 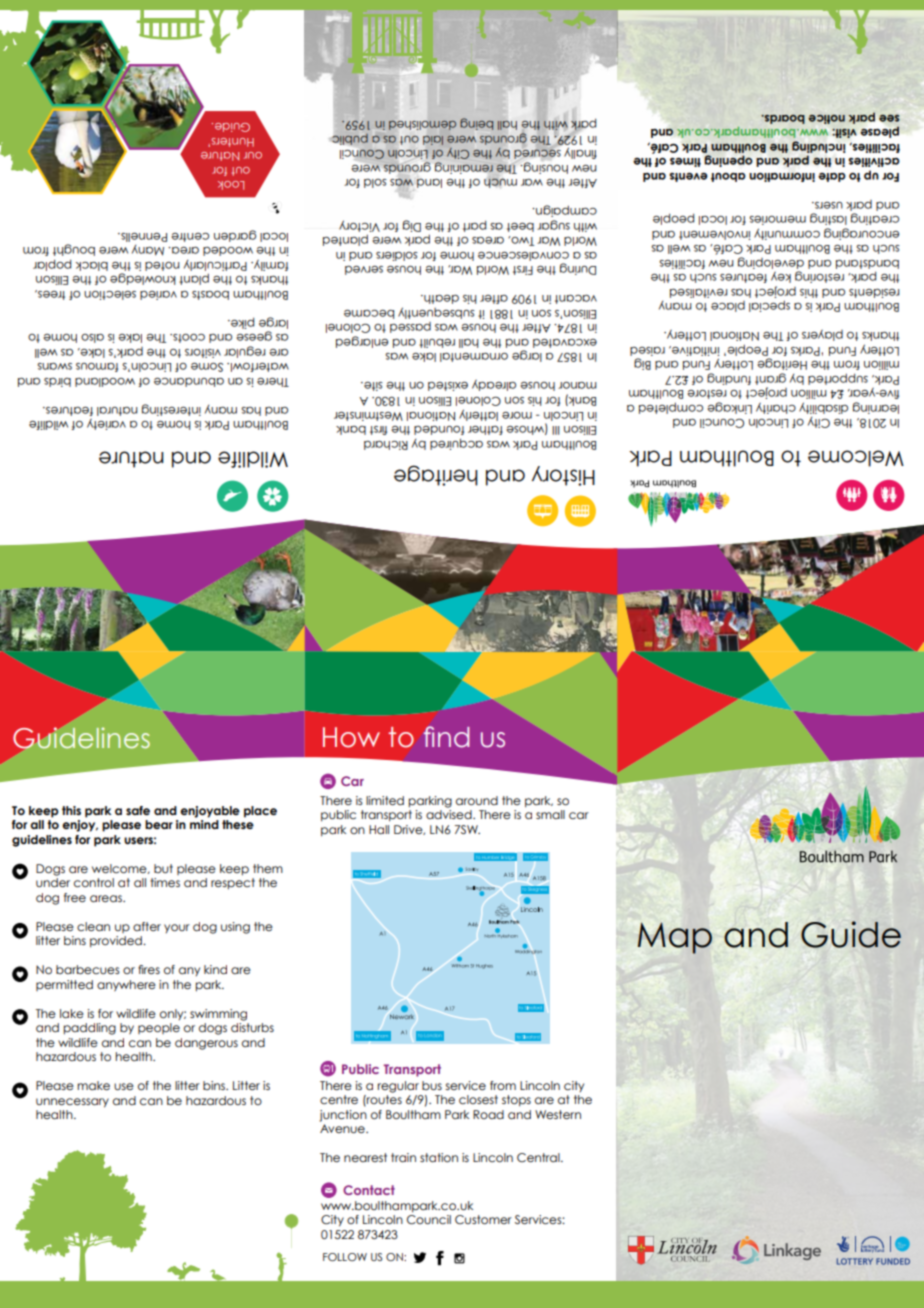 I want to click on small, so click(x=550, y=814).
